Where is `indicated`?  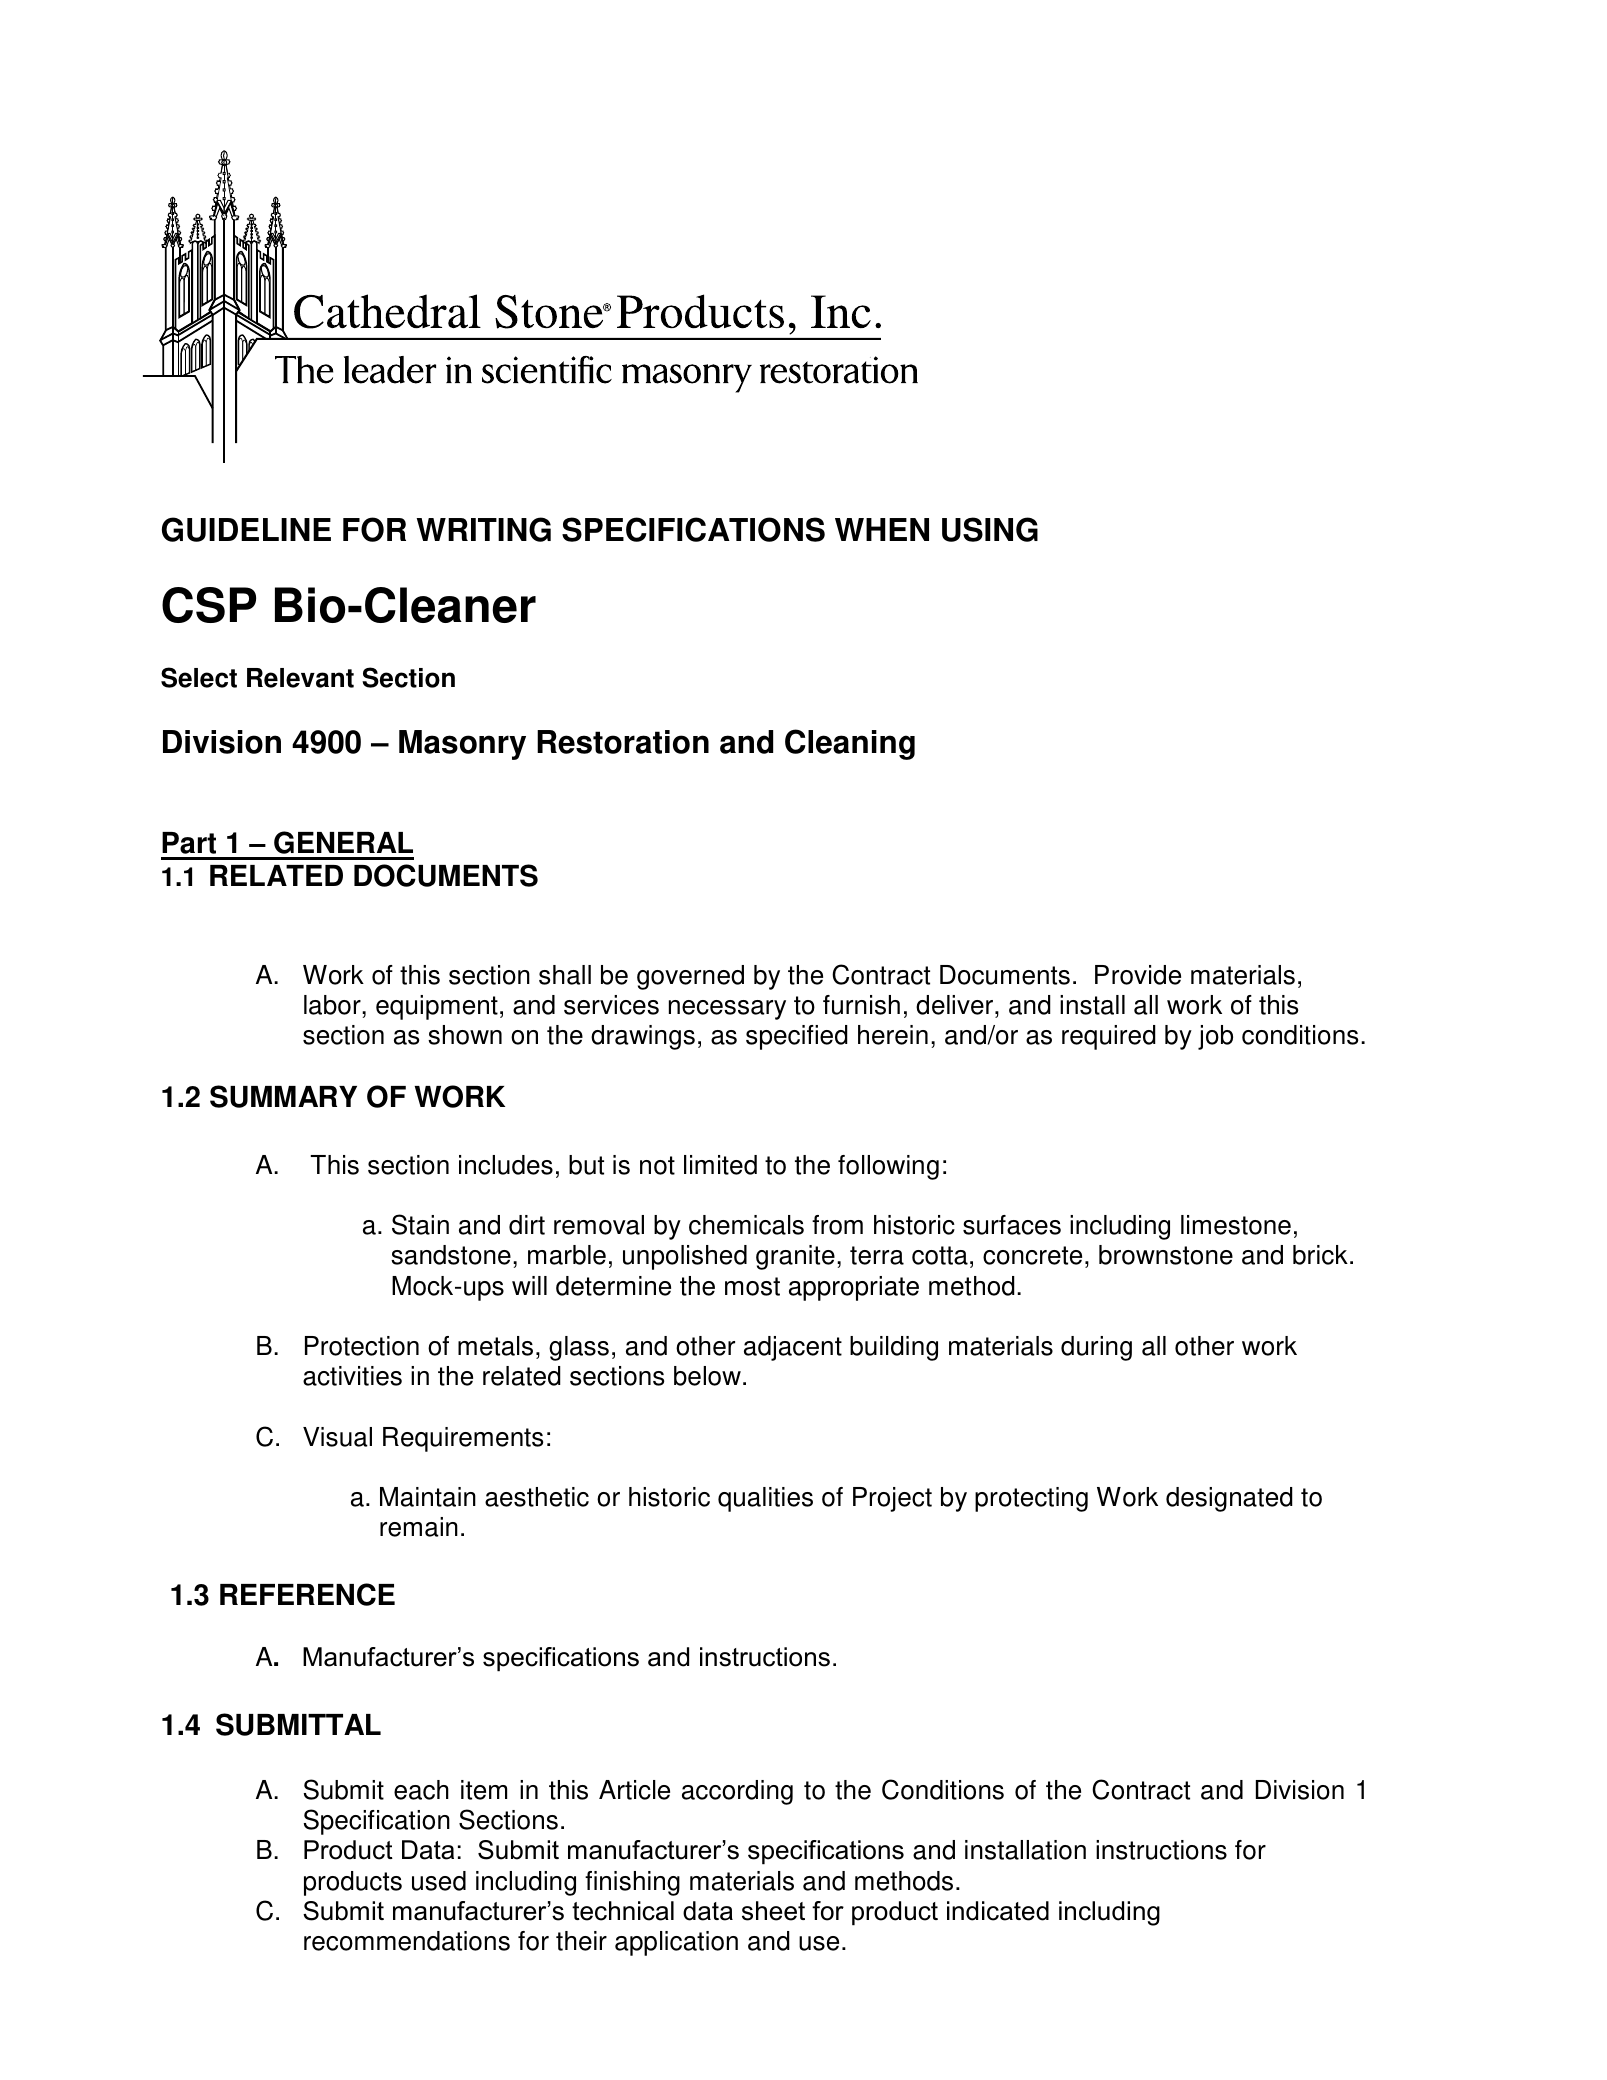
indicated is located at coordinates (998, 1911).
